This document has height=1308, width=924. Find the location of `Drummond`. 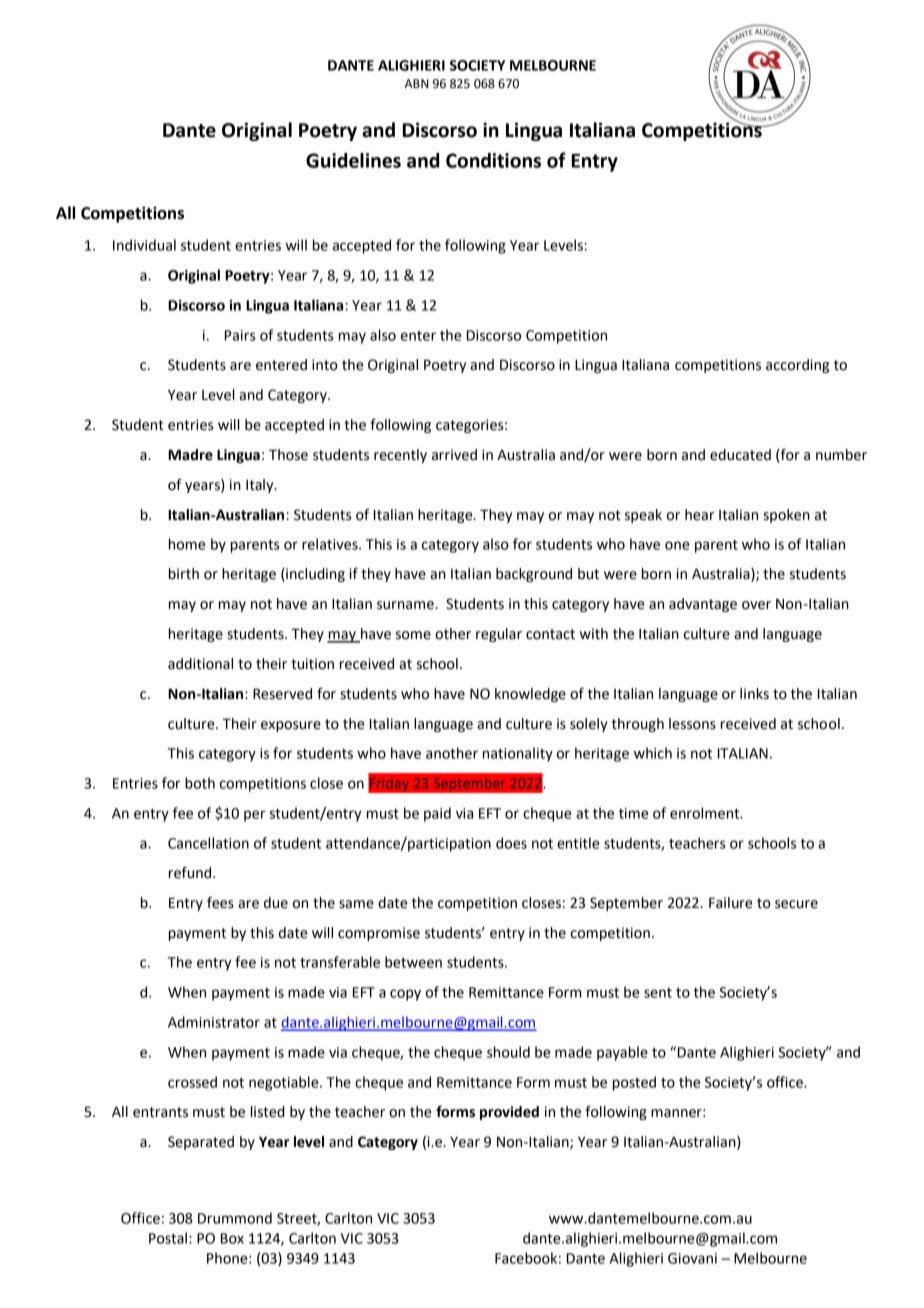

Drummond is located at coordinates (235, 1218).
